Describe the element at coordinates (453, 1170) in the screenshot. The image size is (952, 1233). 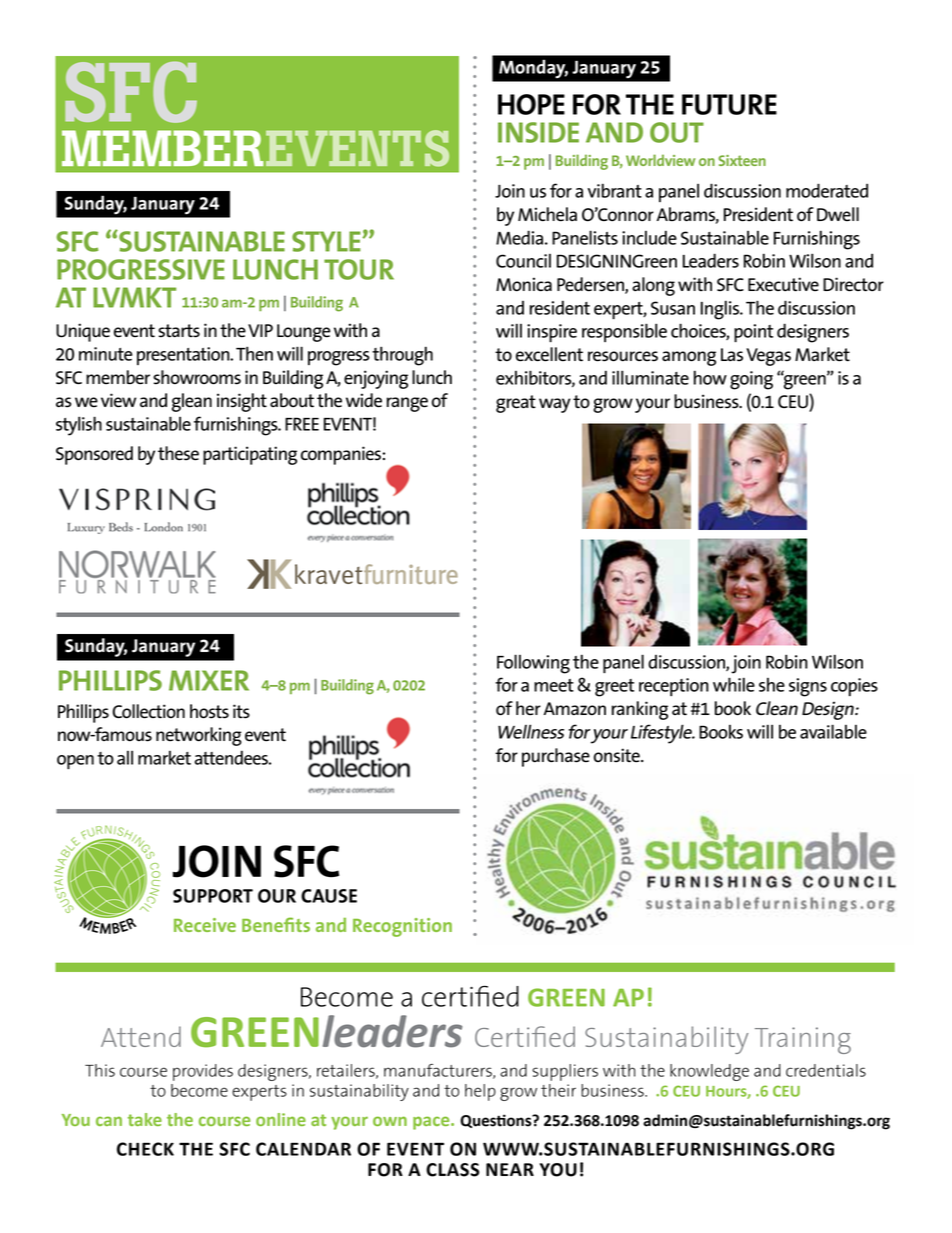
I see `CLASS` at that location.
